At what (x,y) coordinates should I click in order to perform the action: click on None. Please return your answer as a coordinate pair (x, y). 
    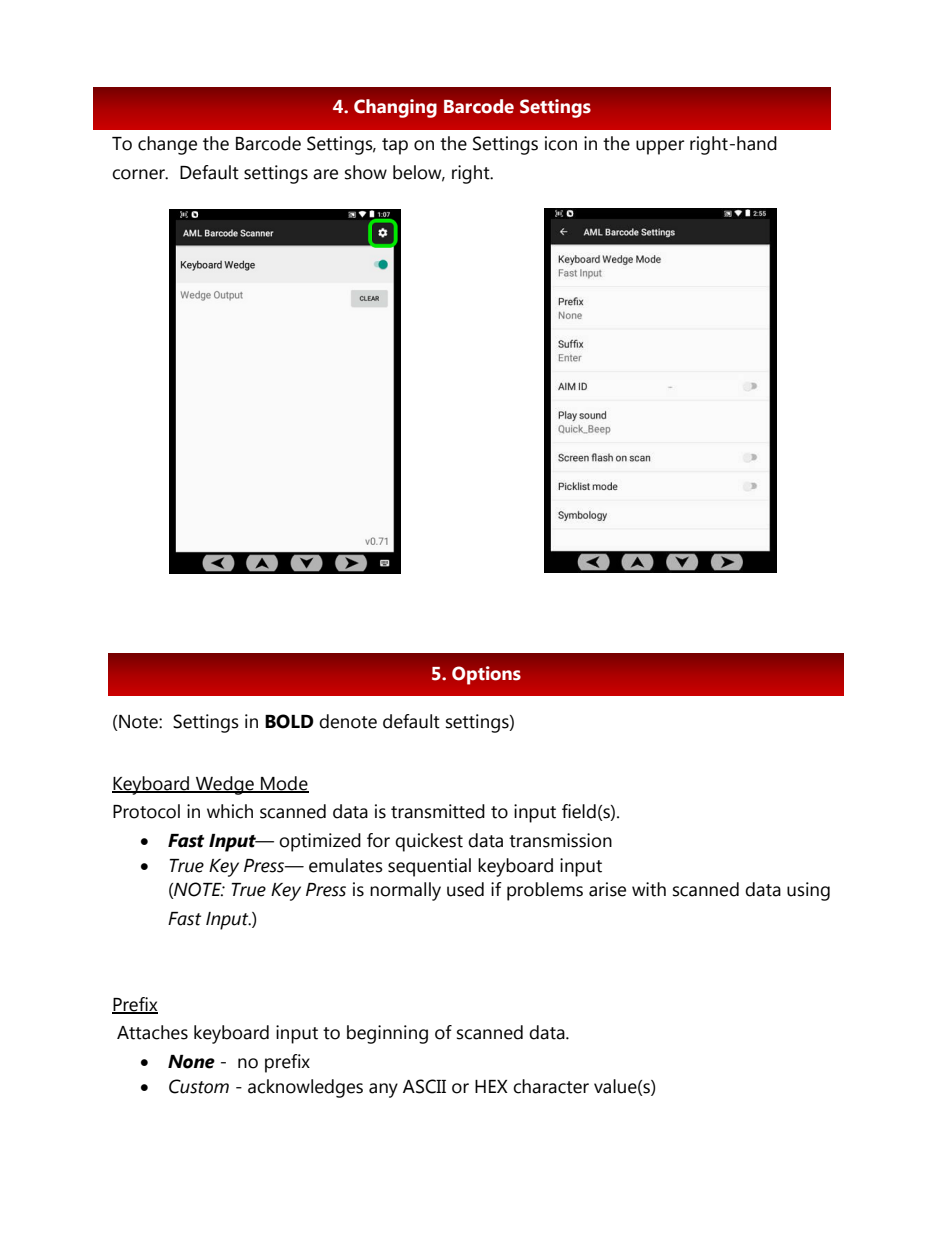
    Looking at the image, I should click on (191, 1062).
